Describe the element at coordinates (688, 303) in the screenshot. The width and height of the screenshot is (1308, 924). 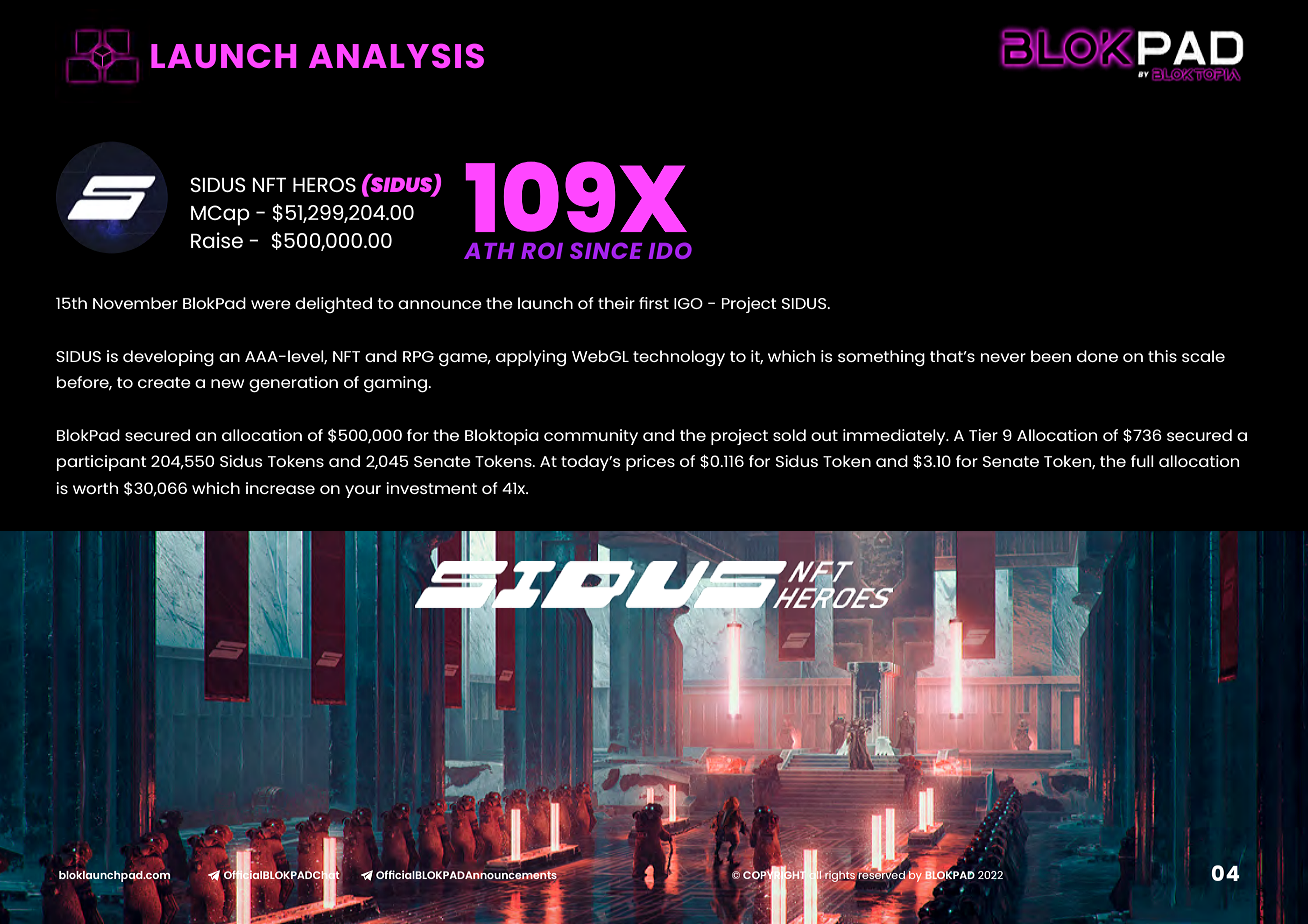
I see `IGO` at that location.
